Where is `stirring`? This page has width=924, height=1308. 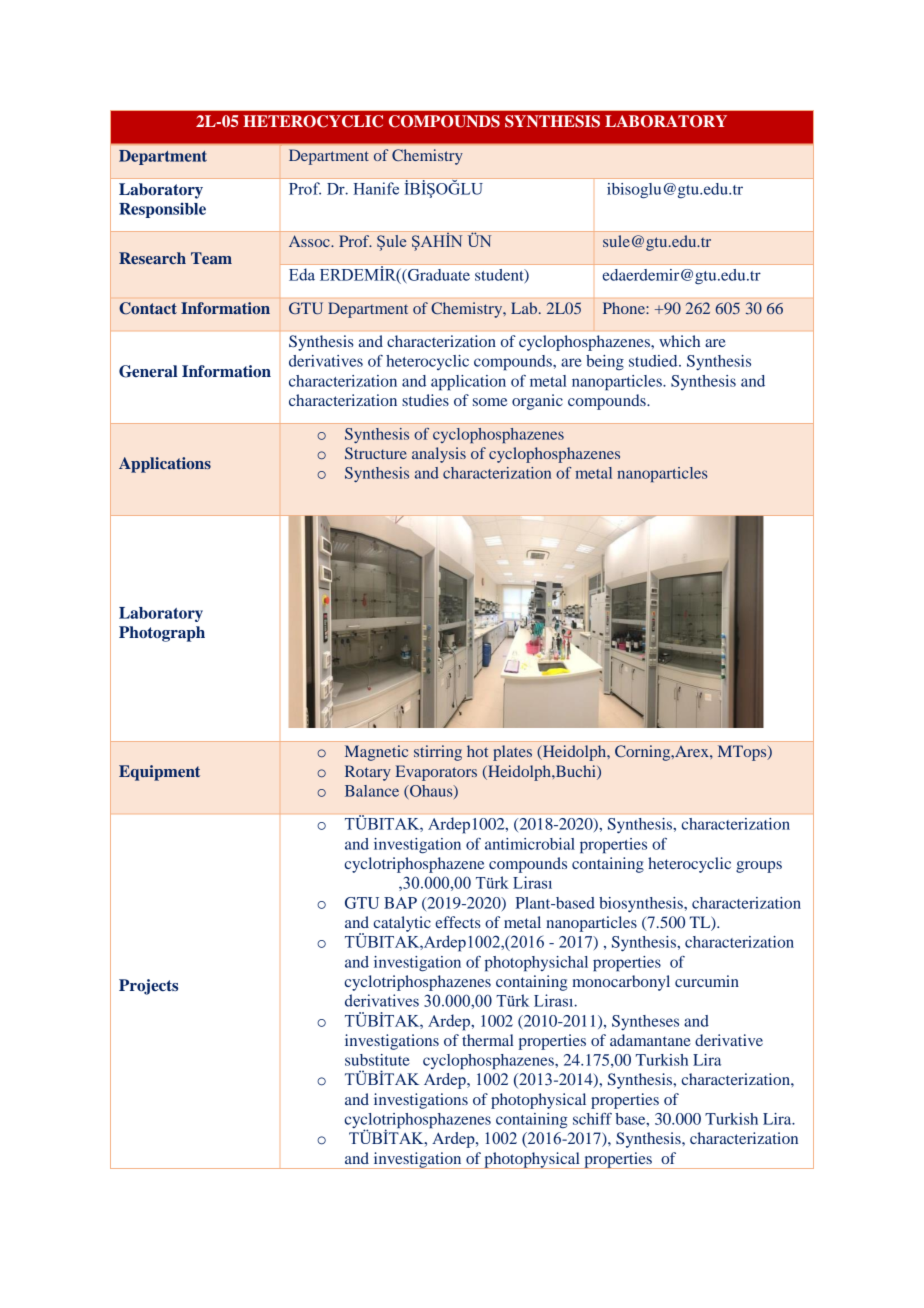 stirring is located at coordinates (438, 753).
